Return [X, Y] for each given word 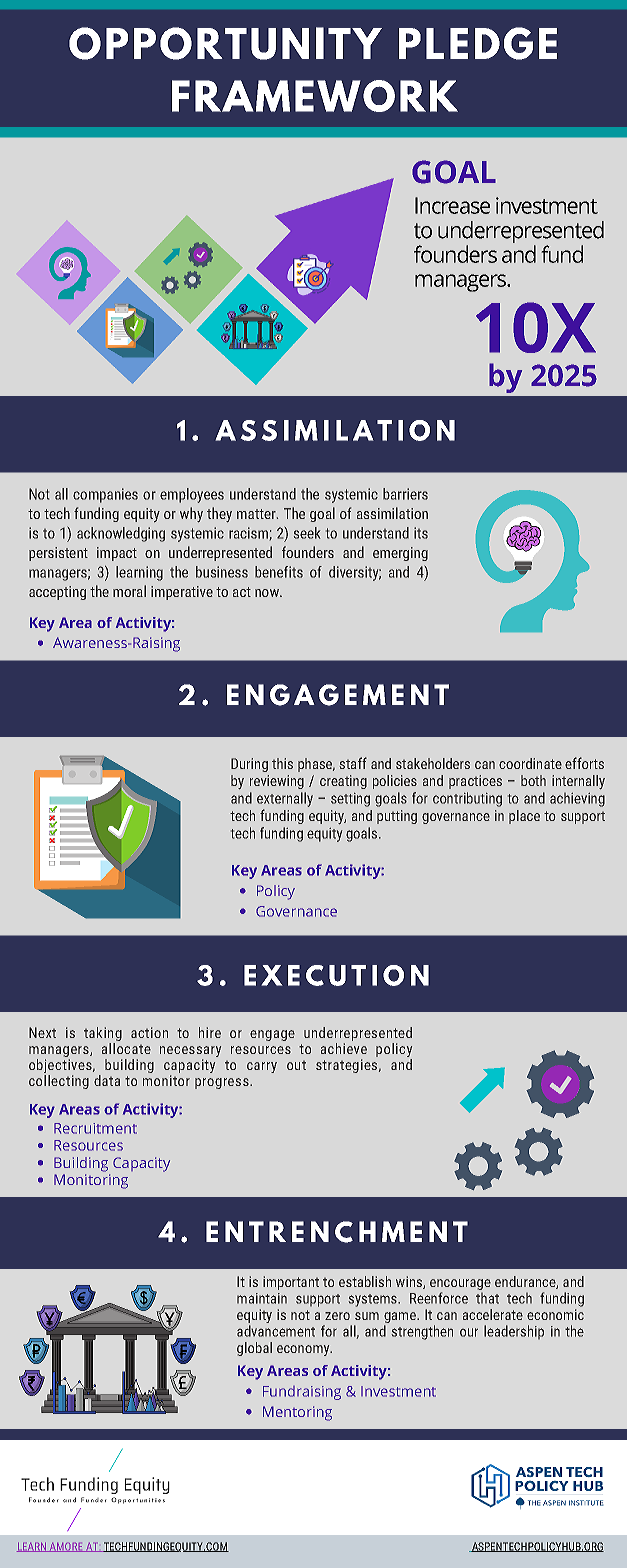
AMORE [66, 1547]
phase [316, 765]
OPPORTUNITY [225, 43]
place [524, 817]
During [249, 765]
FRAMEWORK [315, 96]
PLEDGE [478, 43]
